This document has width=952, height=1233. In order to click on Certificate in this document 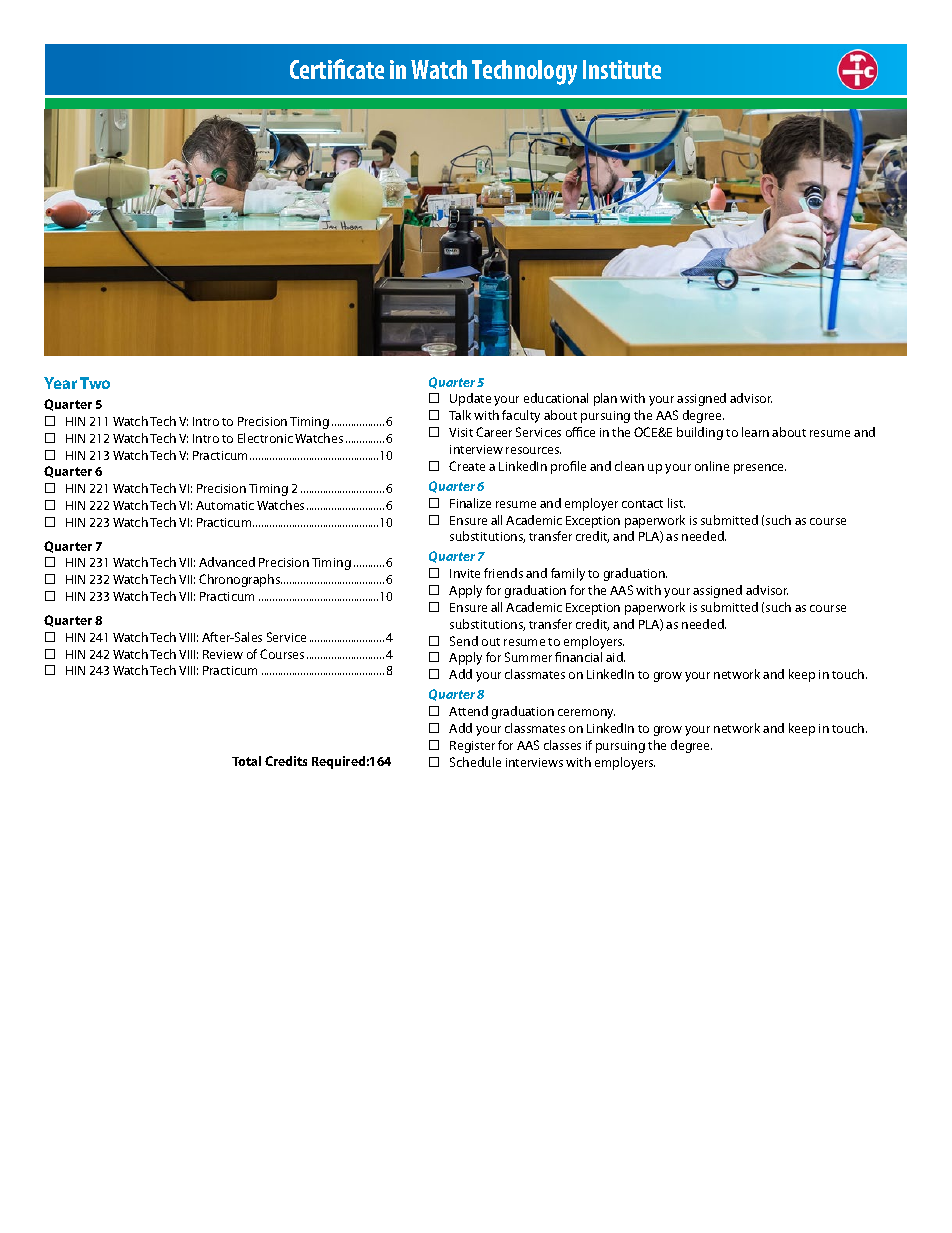, I will do `click(337, 69)`.
